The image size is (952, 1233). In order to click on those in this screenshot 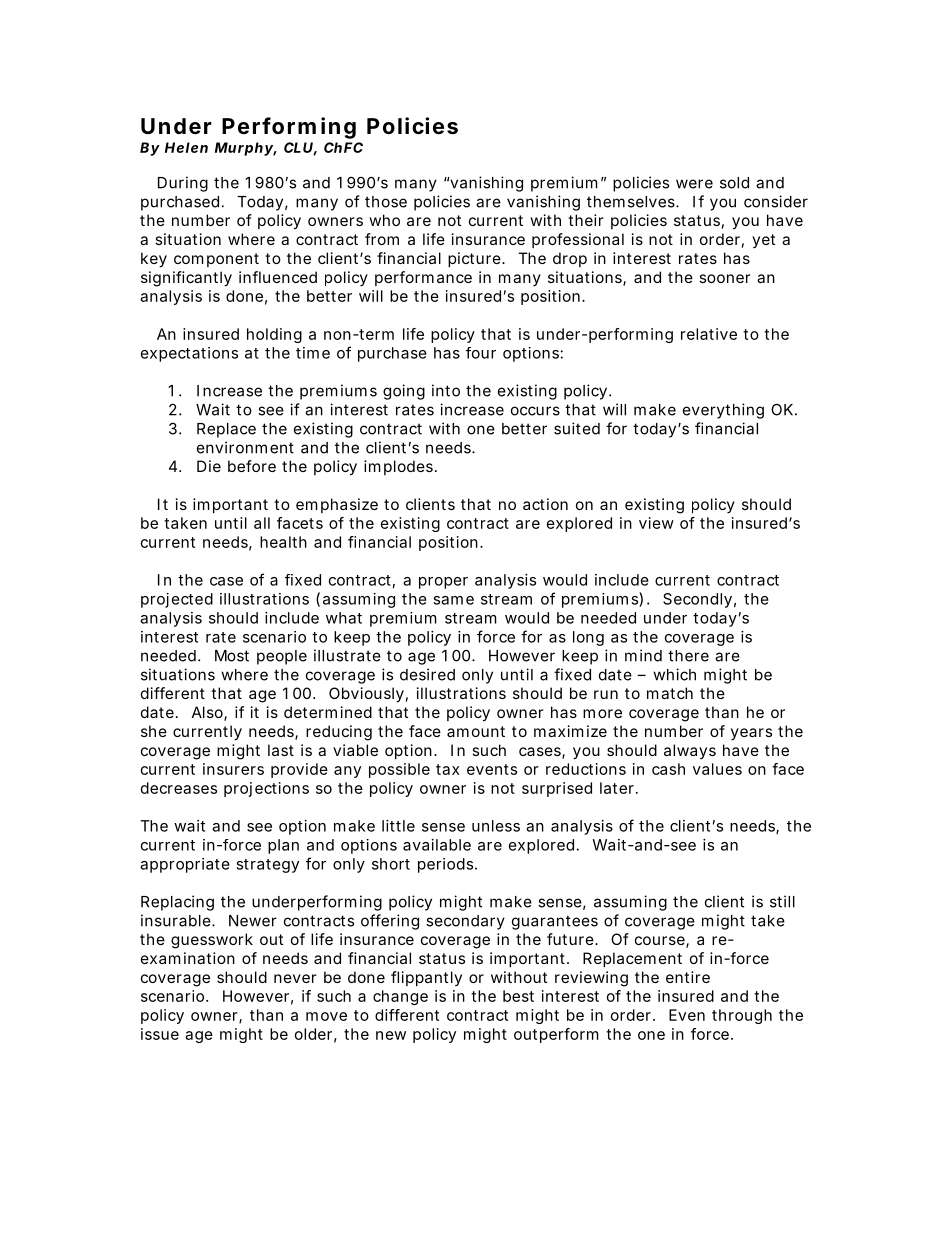, I will do `click(386, 202)`.
